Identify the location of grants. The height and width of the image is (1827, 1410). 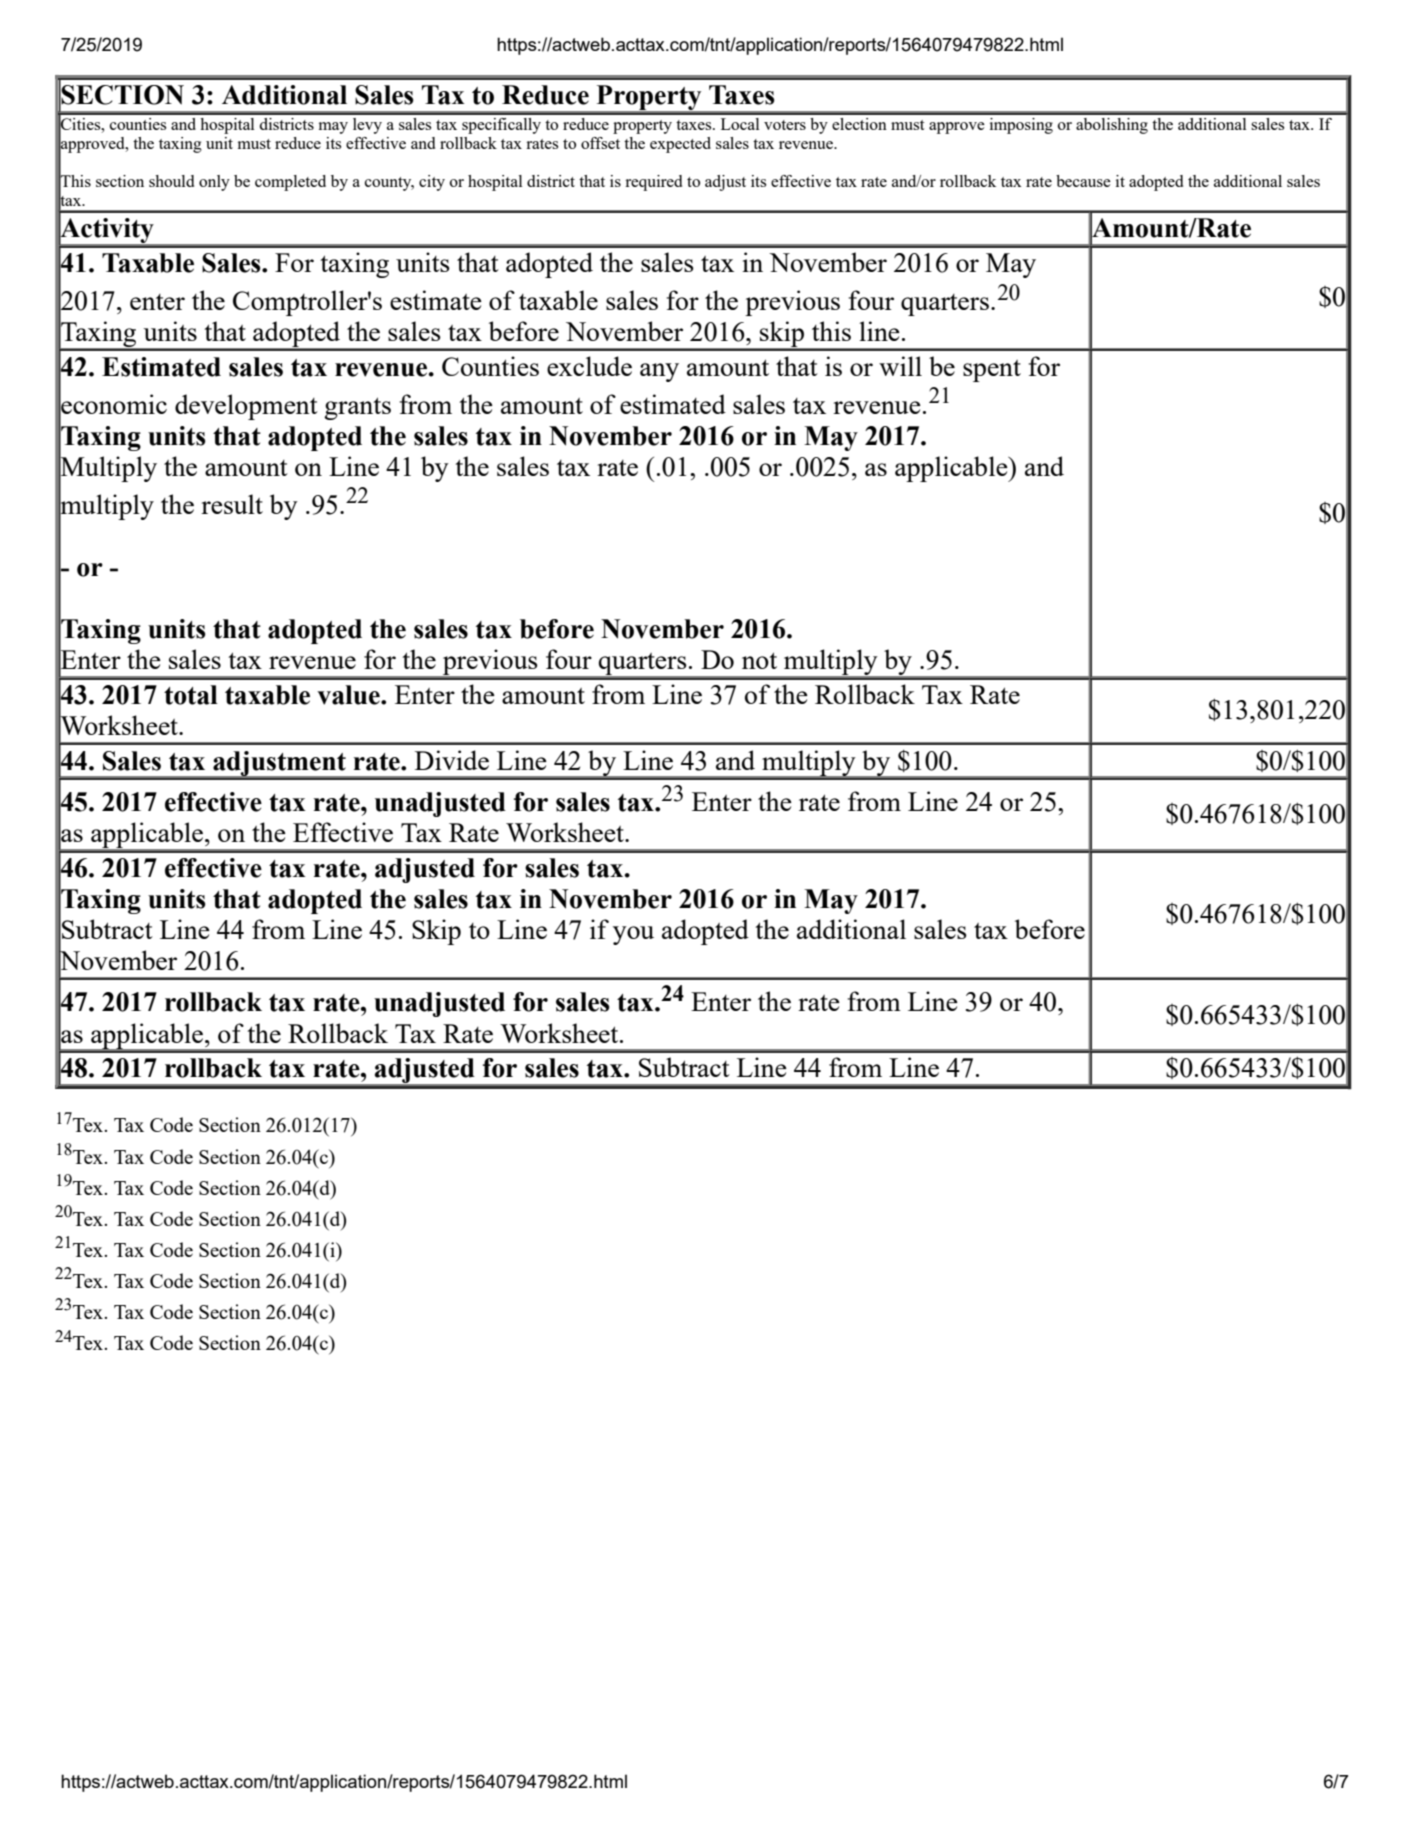
(357, 408).
